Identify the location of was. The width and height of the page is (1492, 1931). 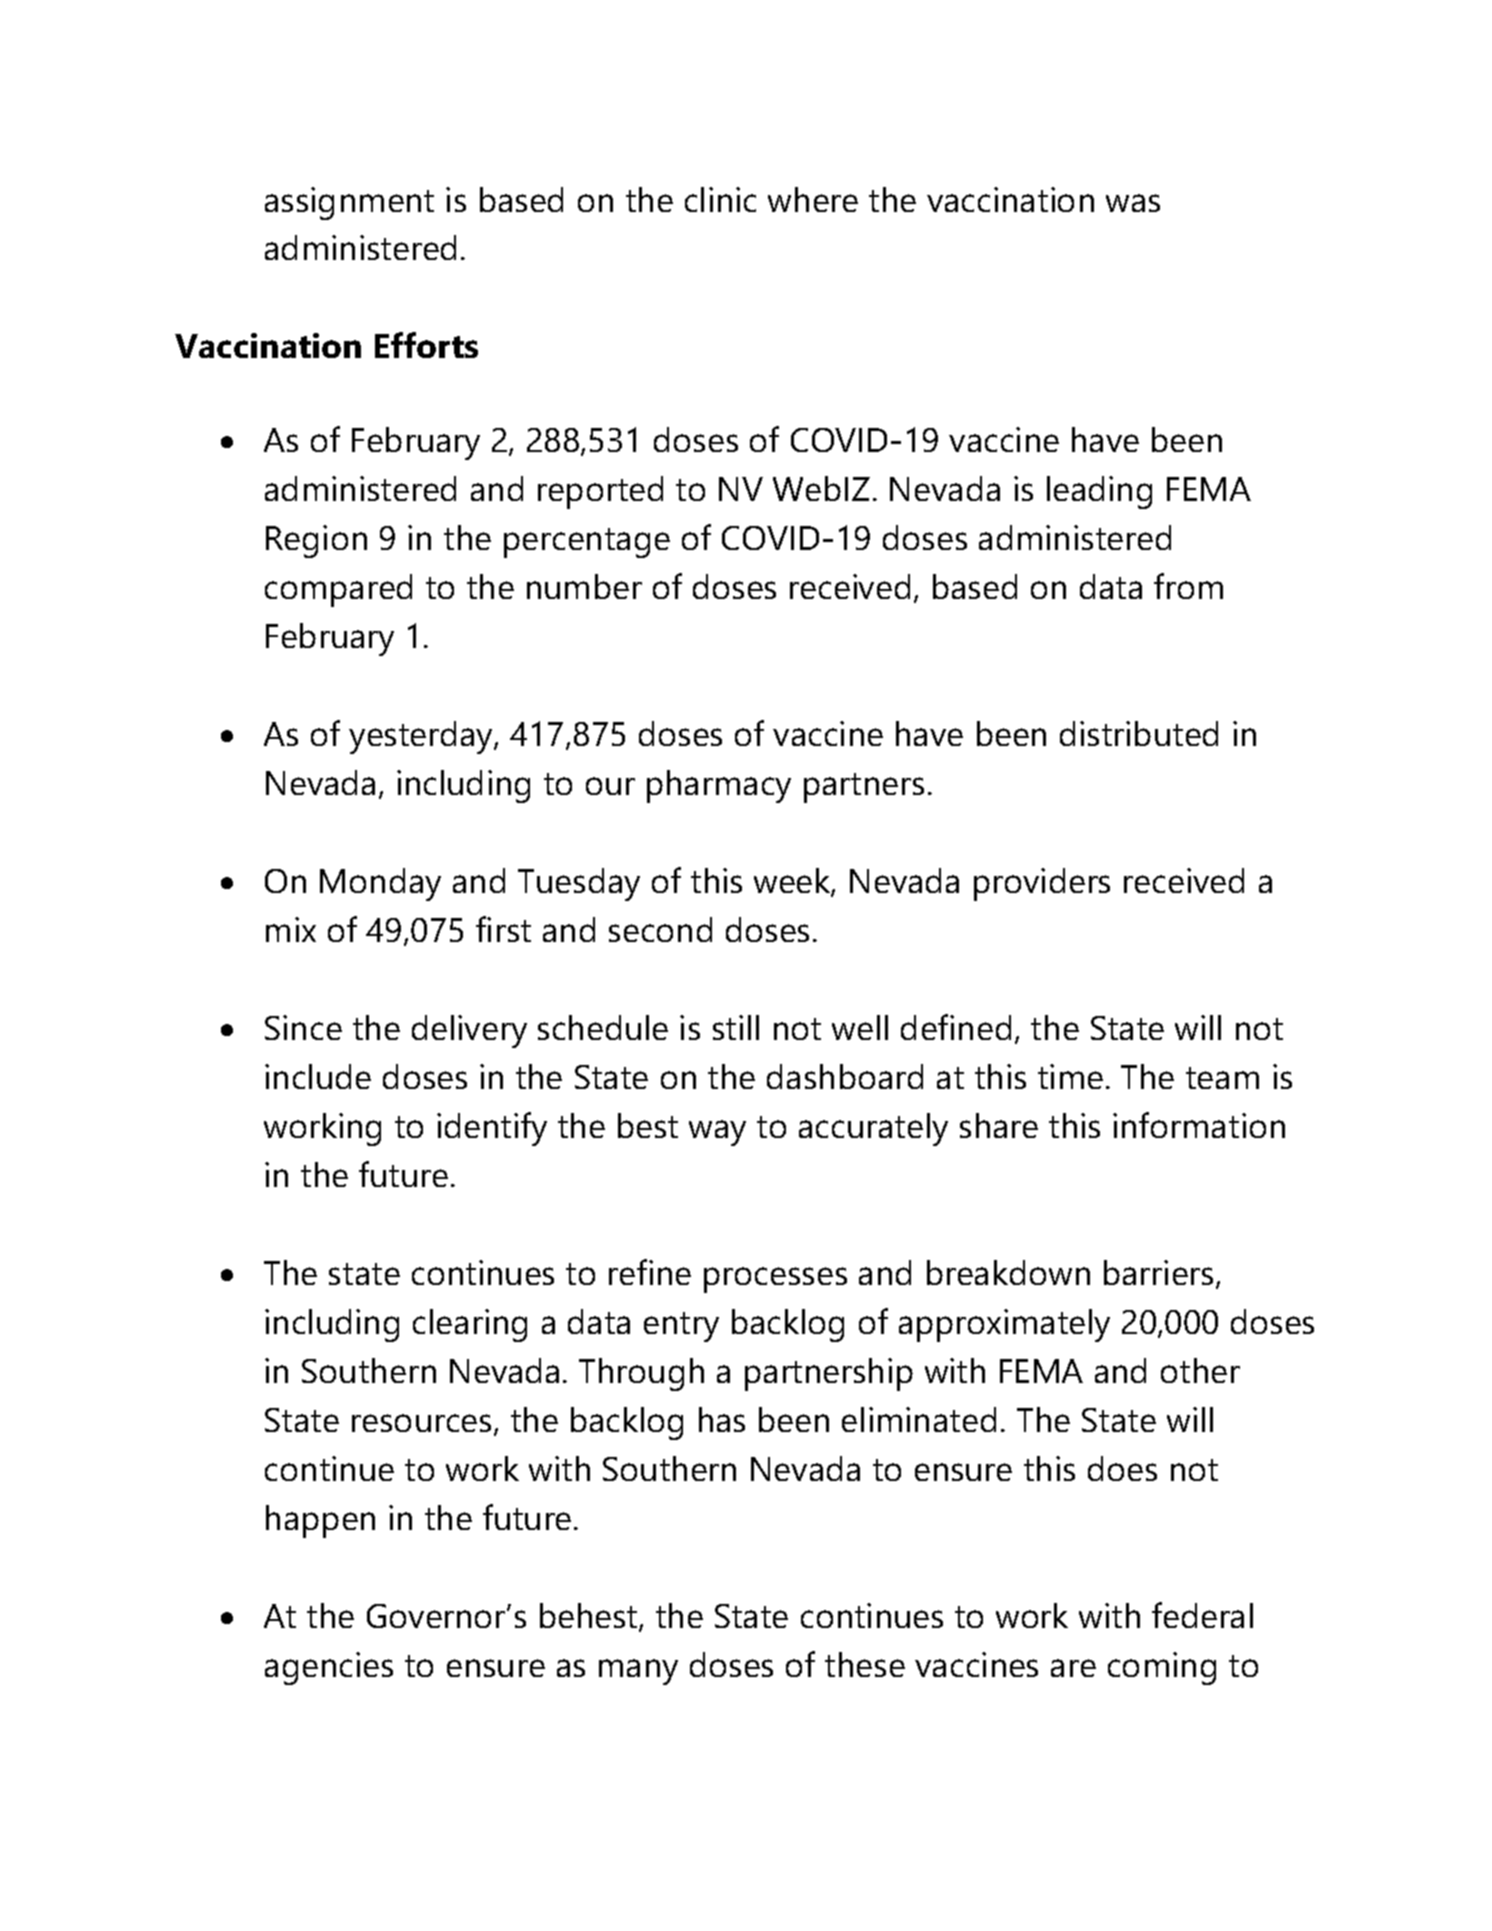
(1133, 203).
